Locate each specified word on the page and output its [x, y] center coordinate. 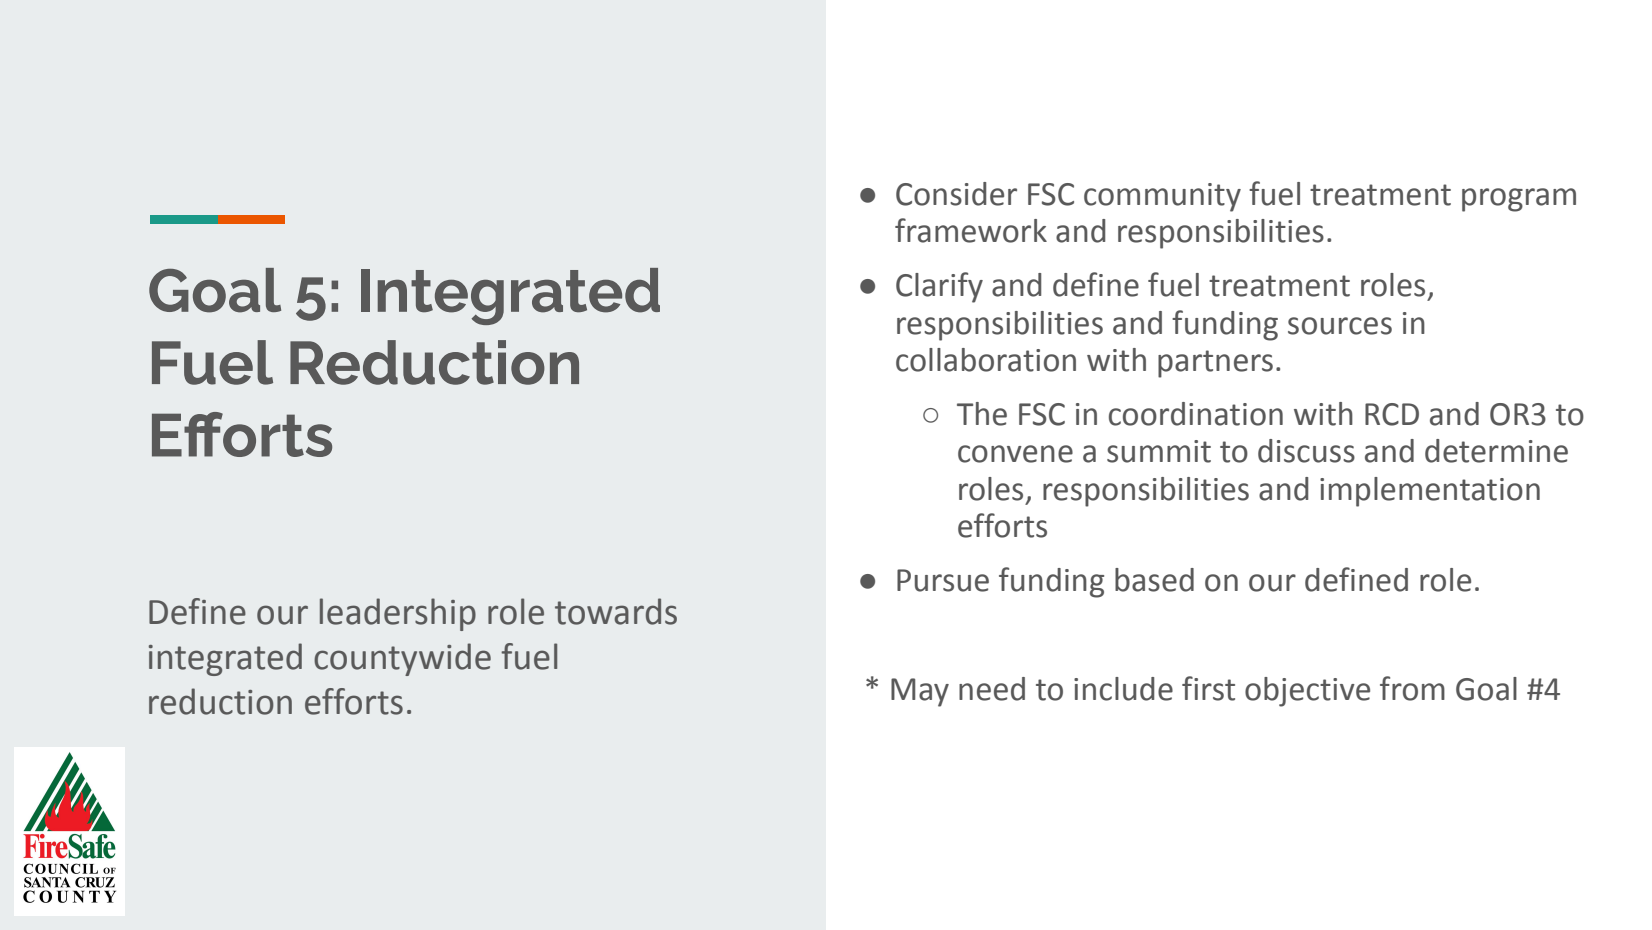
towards [616, 611]
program [1519, 200]
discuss [1306, 451]
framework [971, 230]
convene [1015, 454]
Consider [956, 194]
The [982, 414]
